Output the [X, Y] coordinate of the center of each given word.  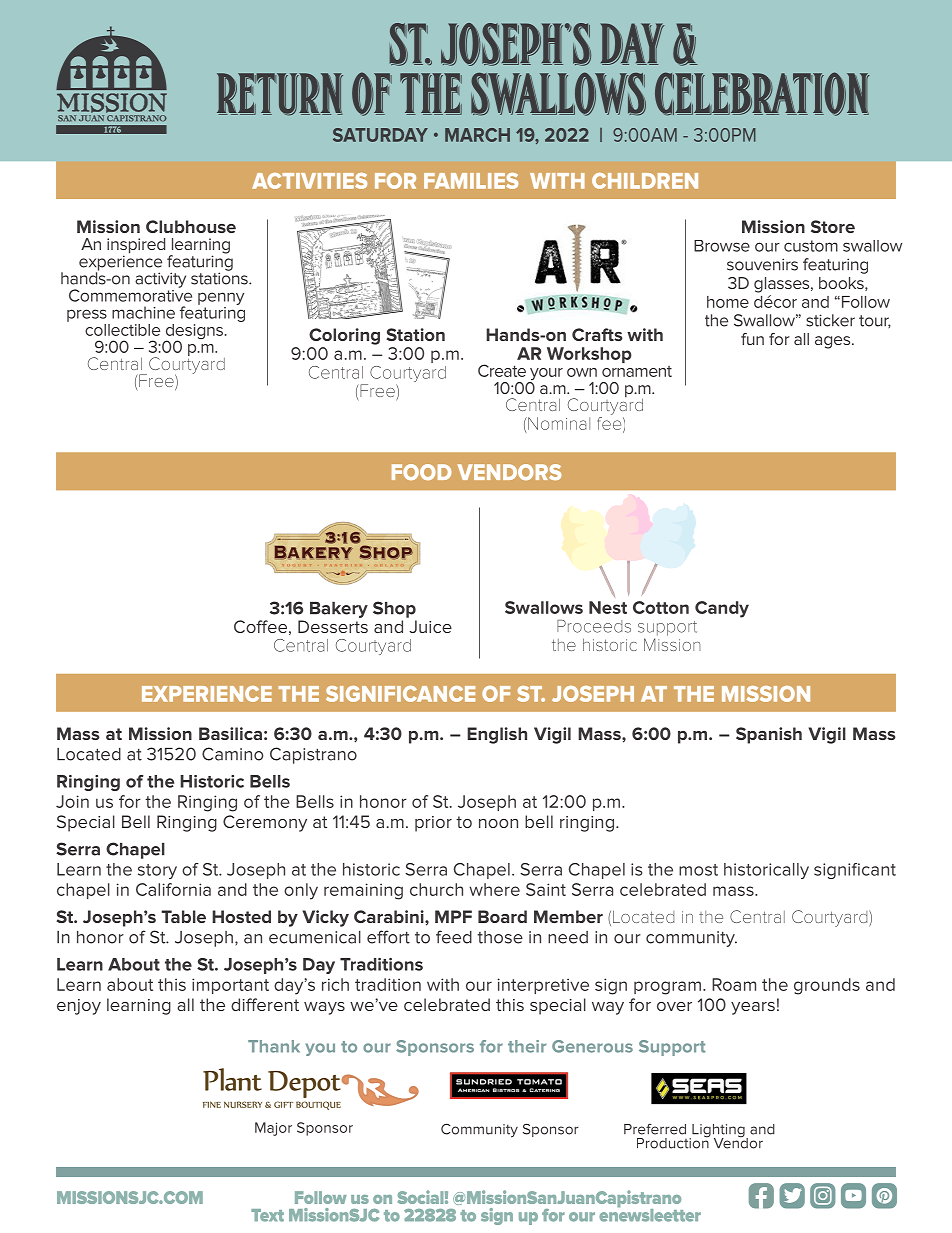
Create [502, 370]
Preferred [655, 1129]
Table [183, 916]
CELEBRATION [762, 94]
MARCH [477, 135]
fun [752, 339]
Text [267, 1215]
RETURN [280, 94]
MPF [453, 916]
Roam [734, 984]
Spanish [769, 735]
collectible [122, 330]
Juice [430, 626]
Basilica [230, 733]
